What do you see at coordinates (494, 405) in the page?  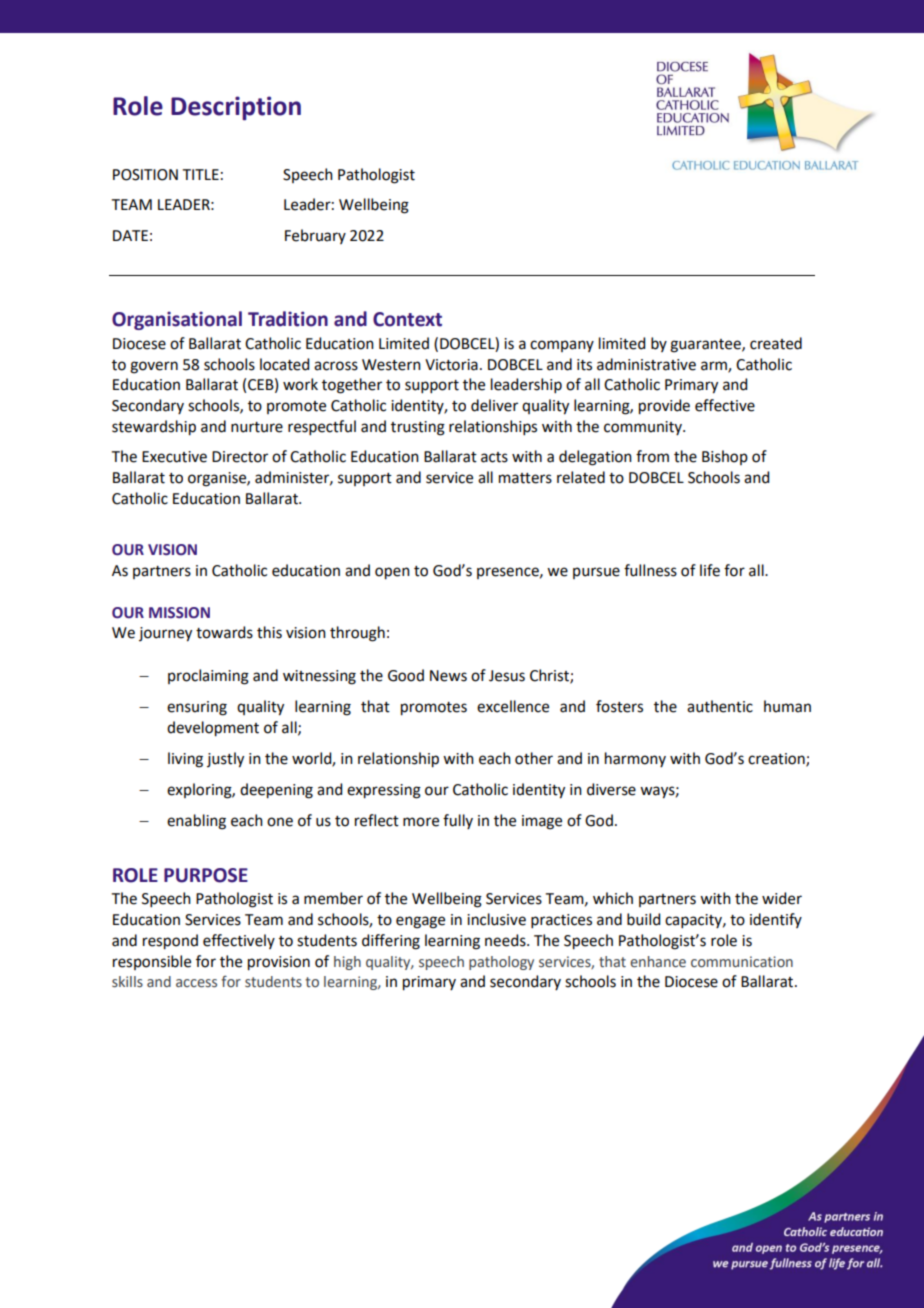 I see `deliver` at bounding box center [494, 405].
